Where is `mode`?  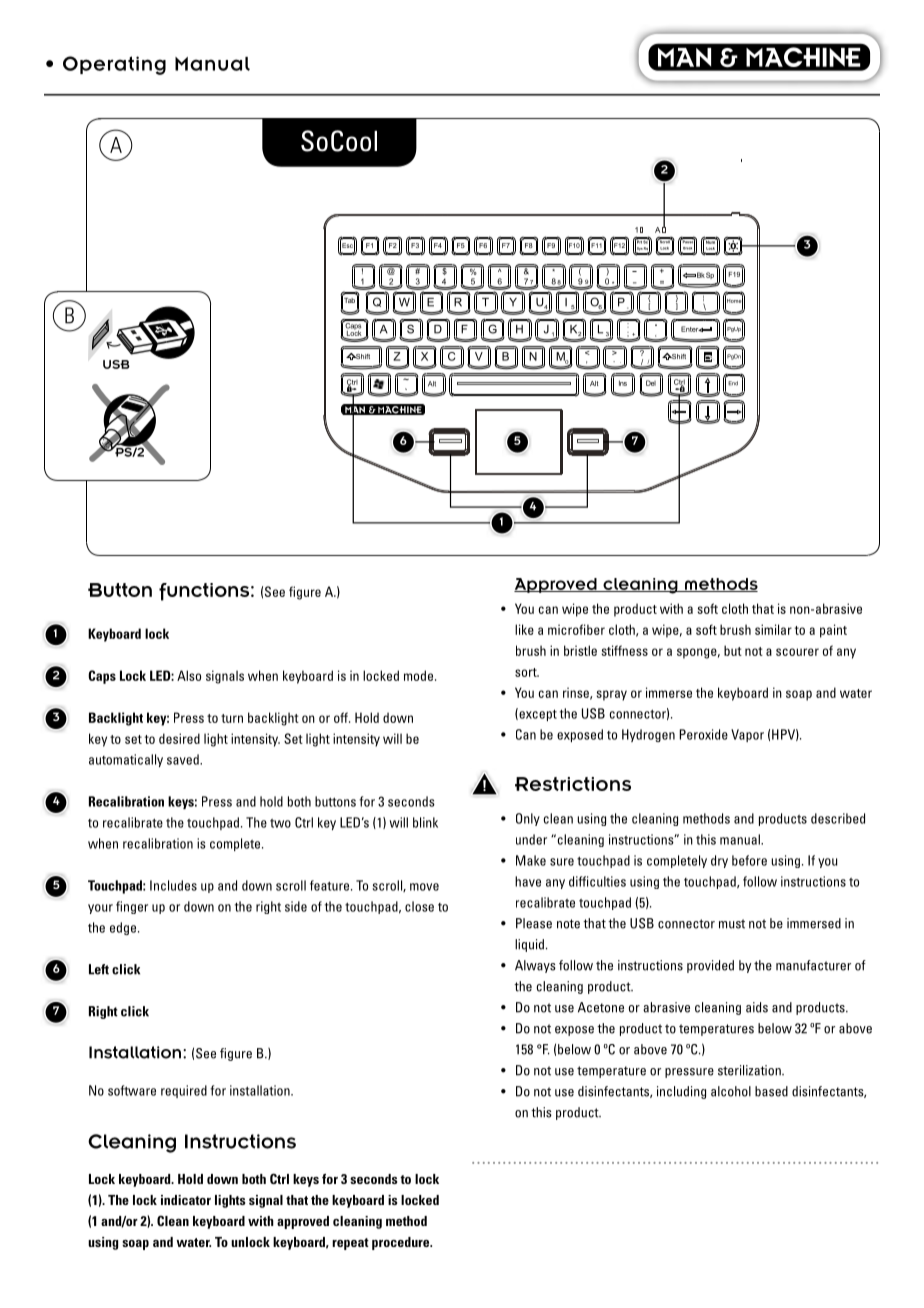 mode is located at coordinates (420, 675).
